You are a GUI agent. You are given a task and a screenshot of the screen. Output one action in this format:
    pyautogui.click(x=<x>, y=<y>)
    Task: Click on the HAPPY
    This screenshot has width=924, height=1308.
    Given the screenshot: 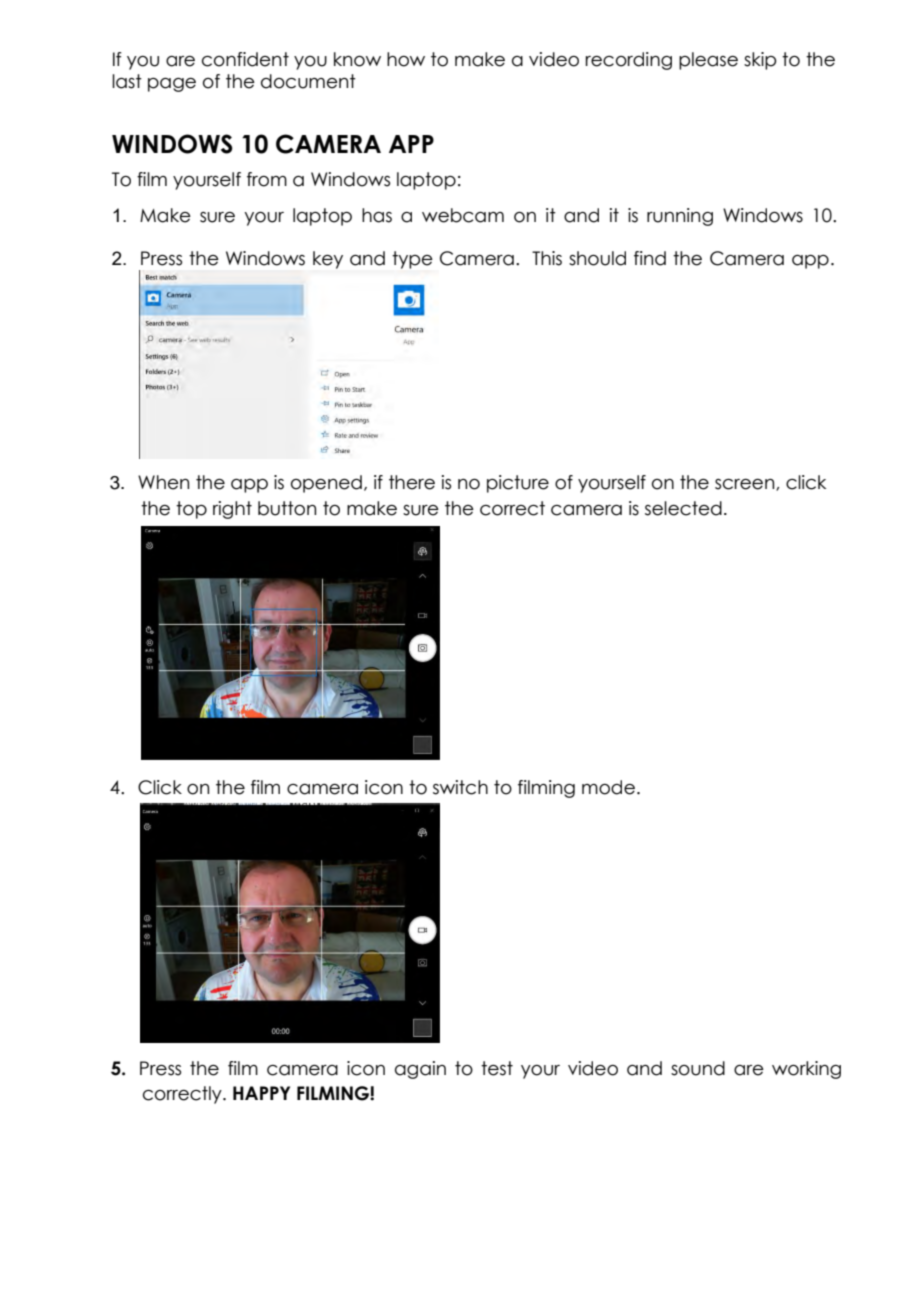 What is the action you would take?
    pyautogui.click(x=261, y=1093)
